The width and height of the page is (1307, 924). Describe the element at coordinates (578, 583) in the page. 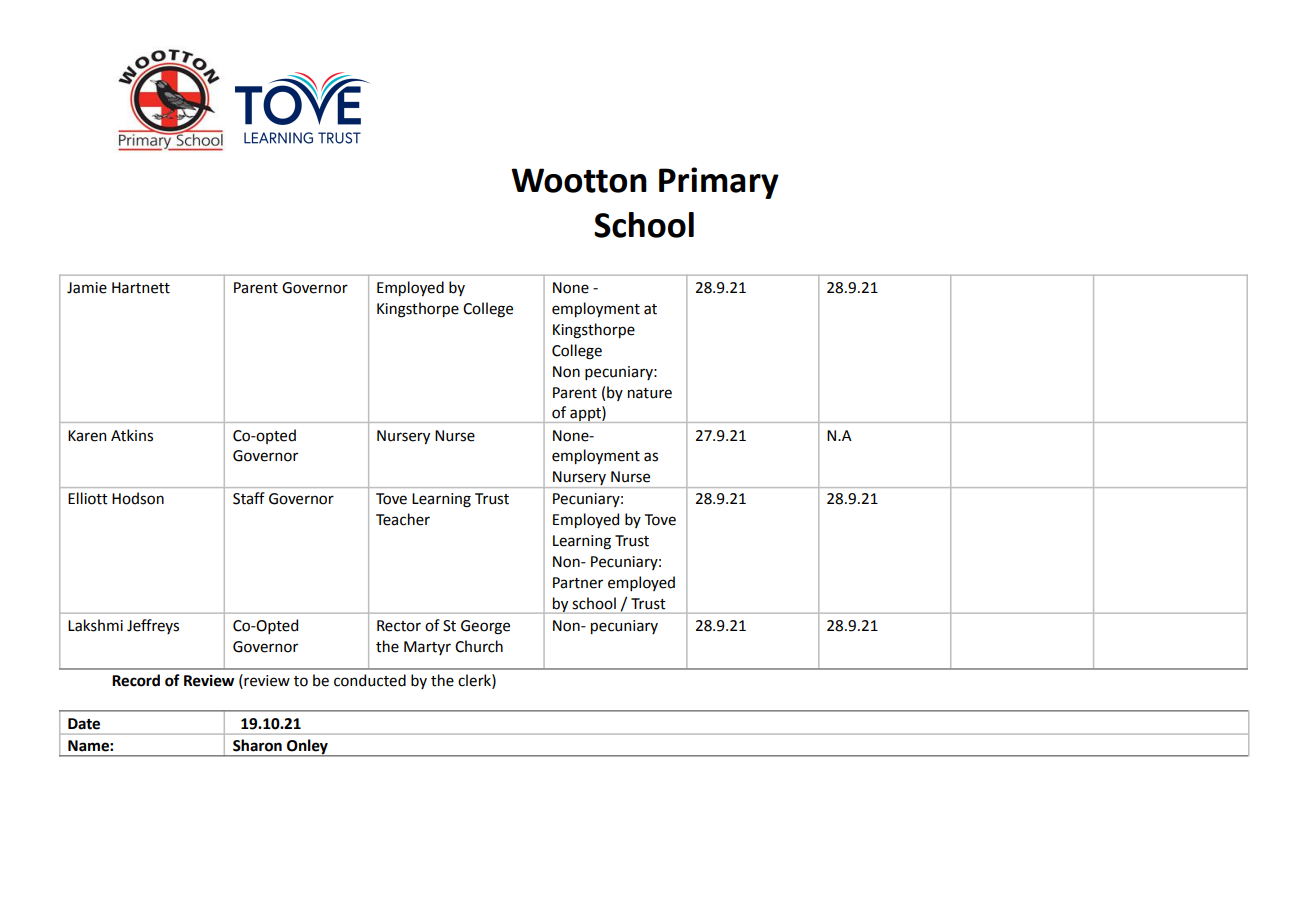

I see `Partner` at that location.
